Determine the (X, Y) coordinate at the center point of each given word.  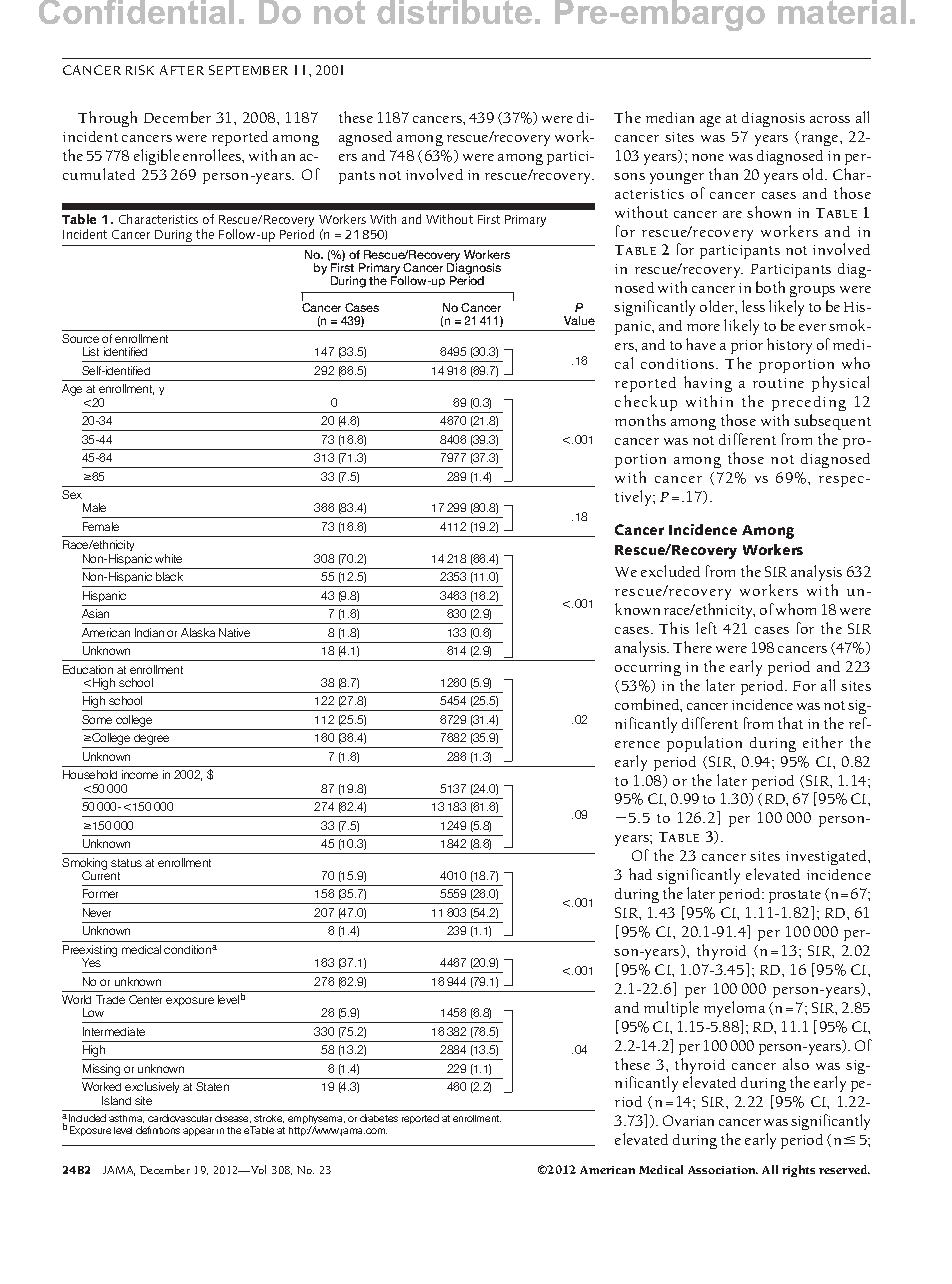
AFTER (182, 70)
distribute (454, 12)
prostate (795, 896)
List (91, 351)
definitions (158, 1130)
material (842, 12)
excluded (670, 571)
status (126, 863)
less (753, 306)
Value (579, 320)
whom (796, 609)
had (640, 874)
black (169, 576)
